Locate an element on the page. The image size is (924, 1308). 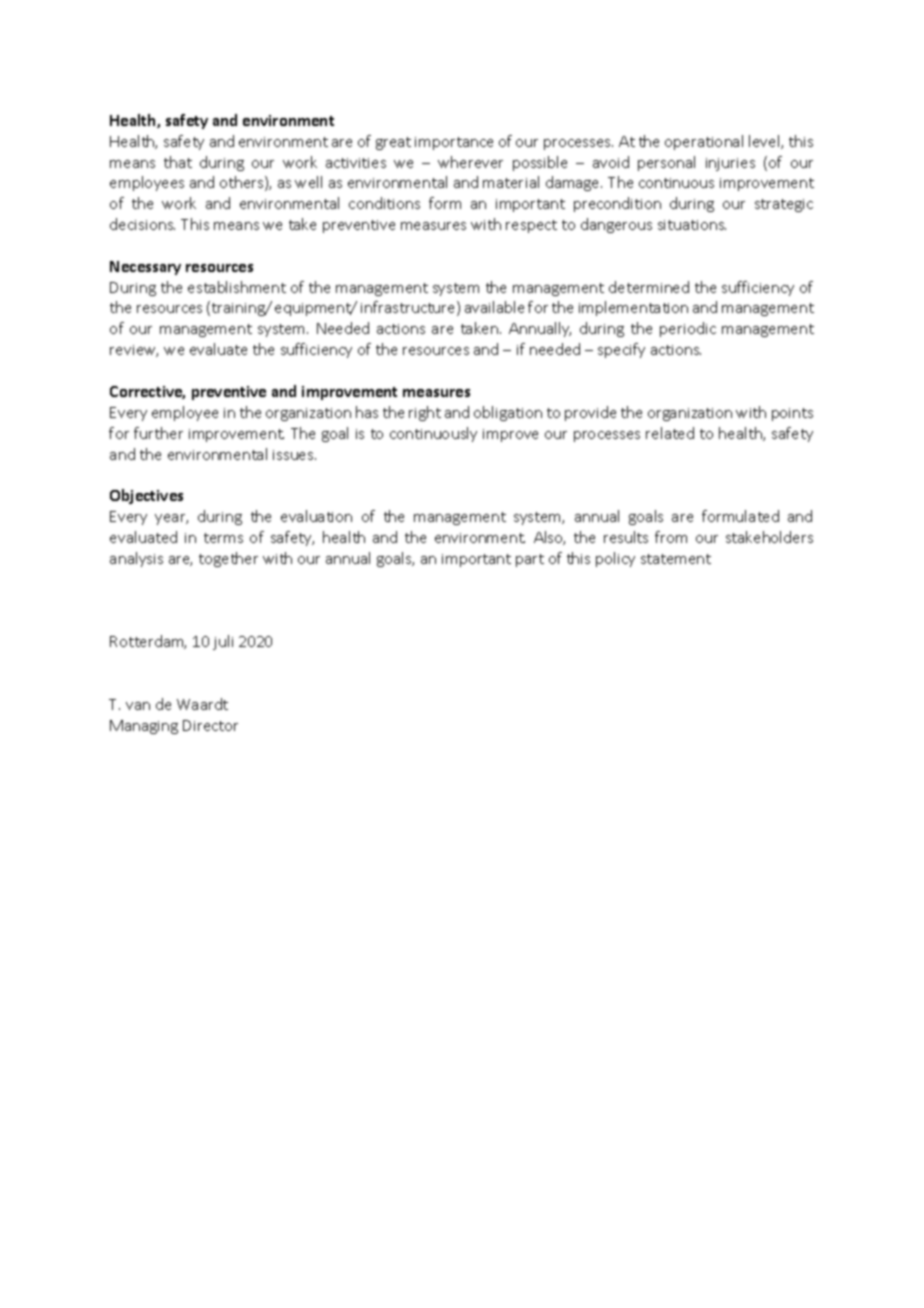
periodic is located at coordinates (688, 329).
